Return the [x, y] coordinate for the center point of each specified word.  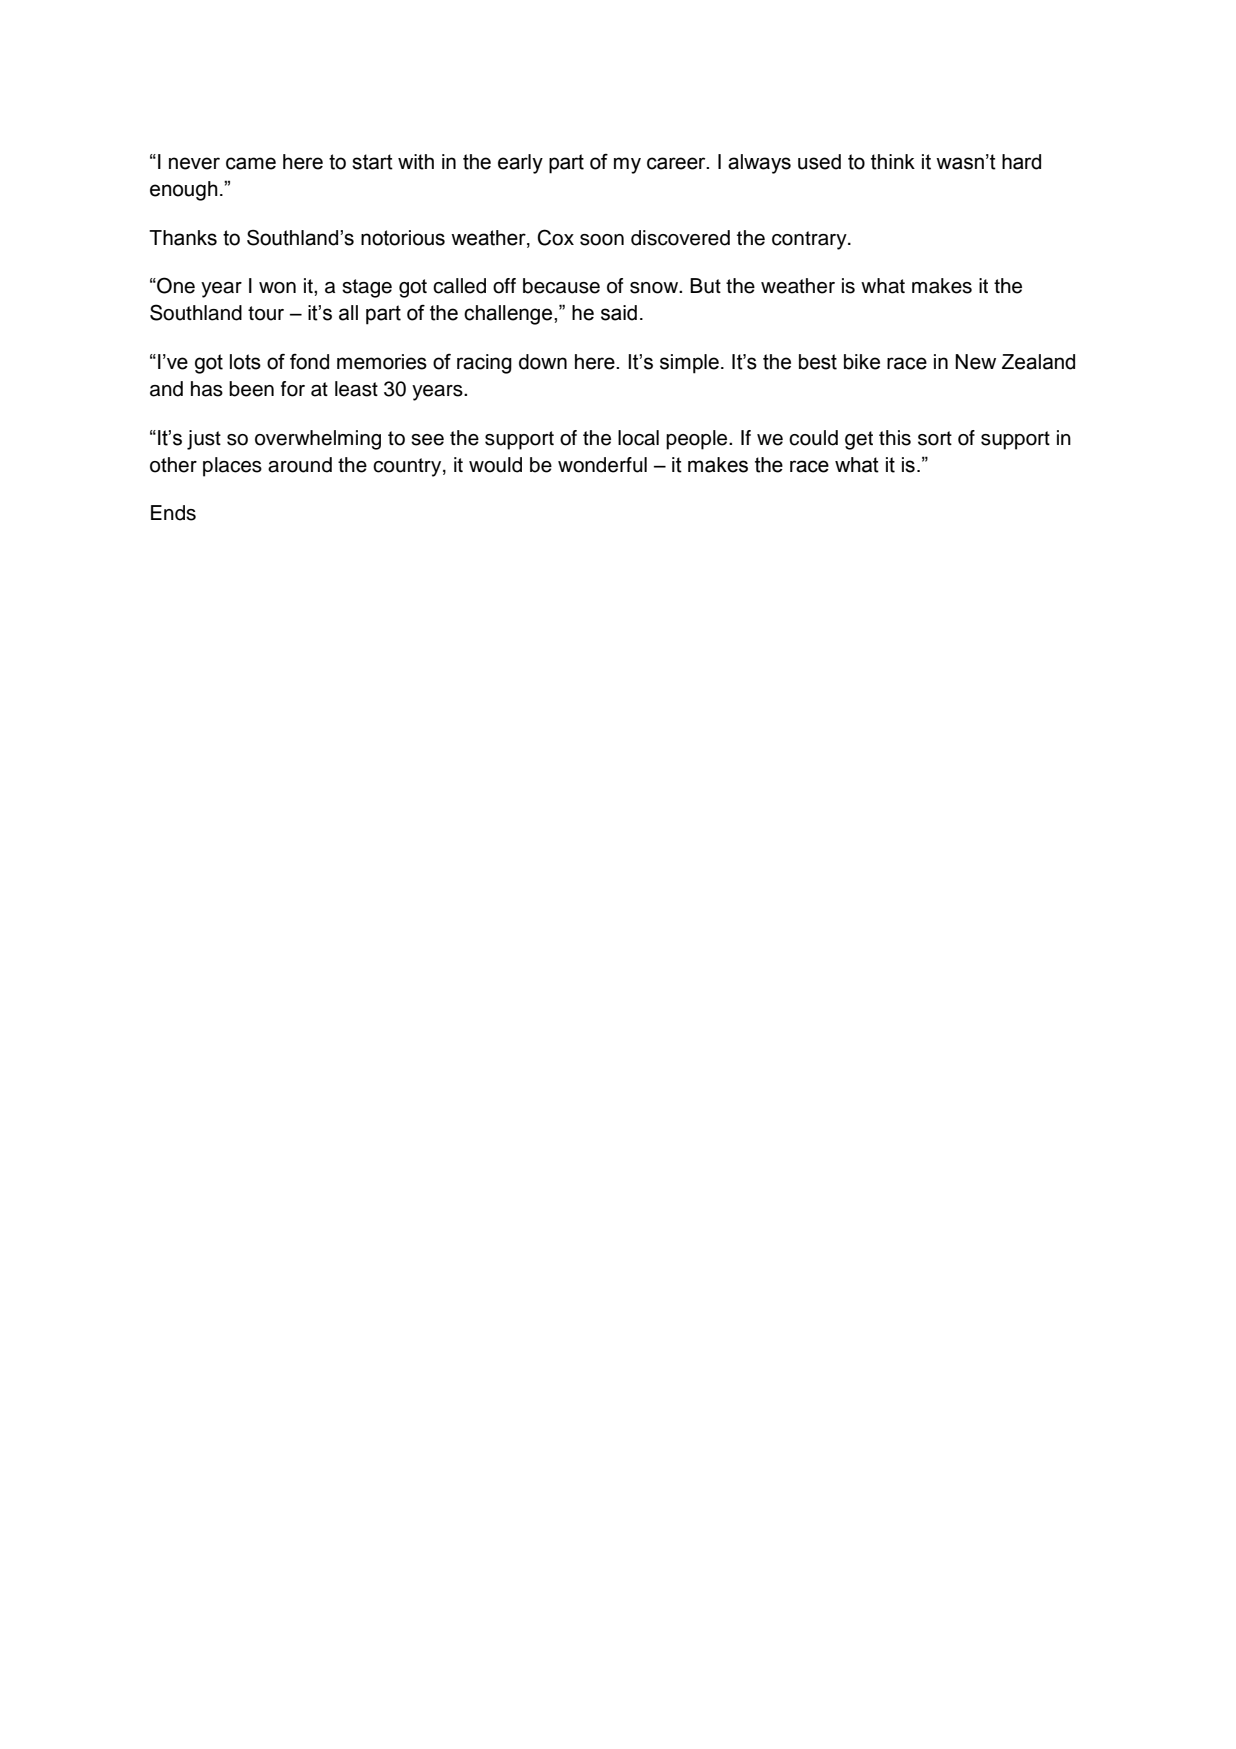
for [293, 389]
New [975, 362]
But [705, 286]
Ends [173, 513]
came [251, 163]
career [677, 163]
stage [367, 288]
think [893, 162]
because [561, 286]
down [543, 362]
